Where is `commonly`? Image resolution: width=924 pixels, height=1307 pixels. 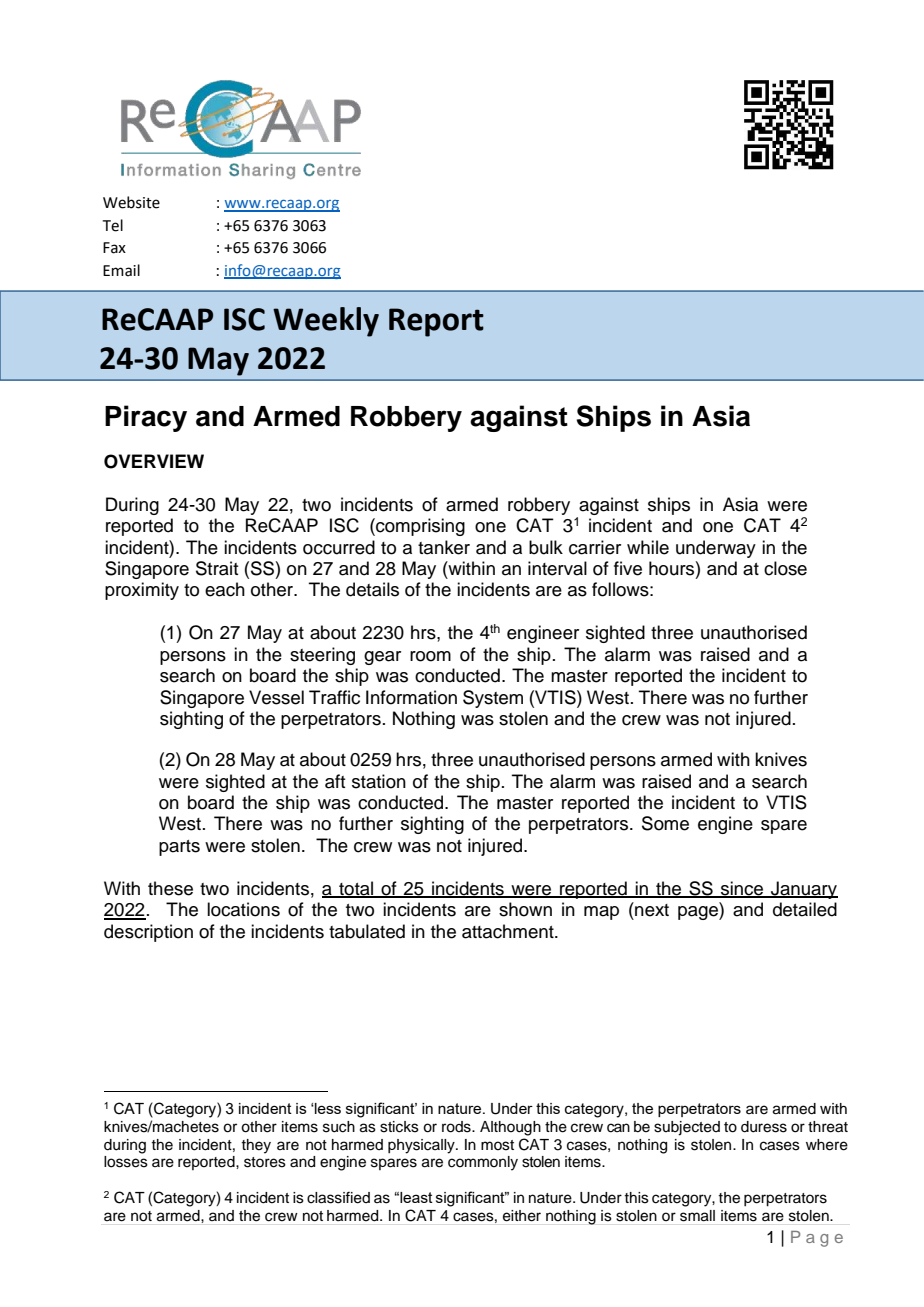 commonly is located at coordinates (483, 1163).
